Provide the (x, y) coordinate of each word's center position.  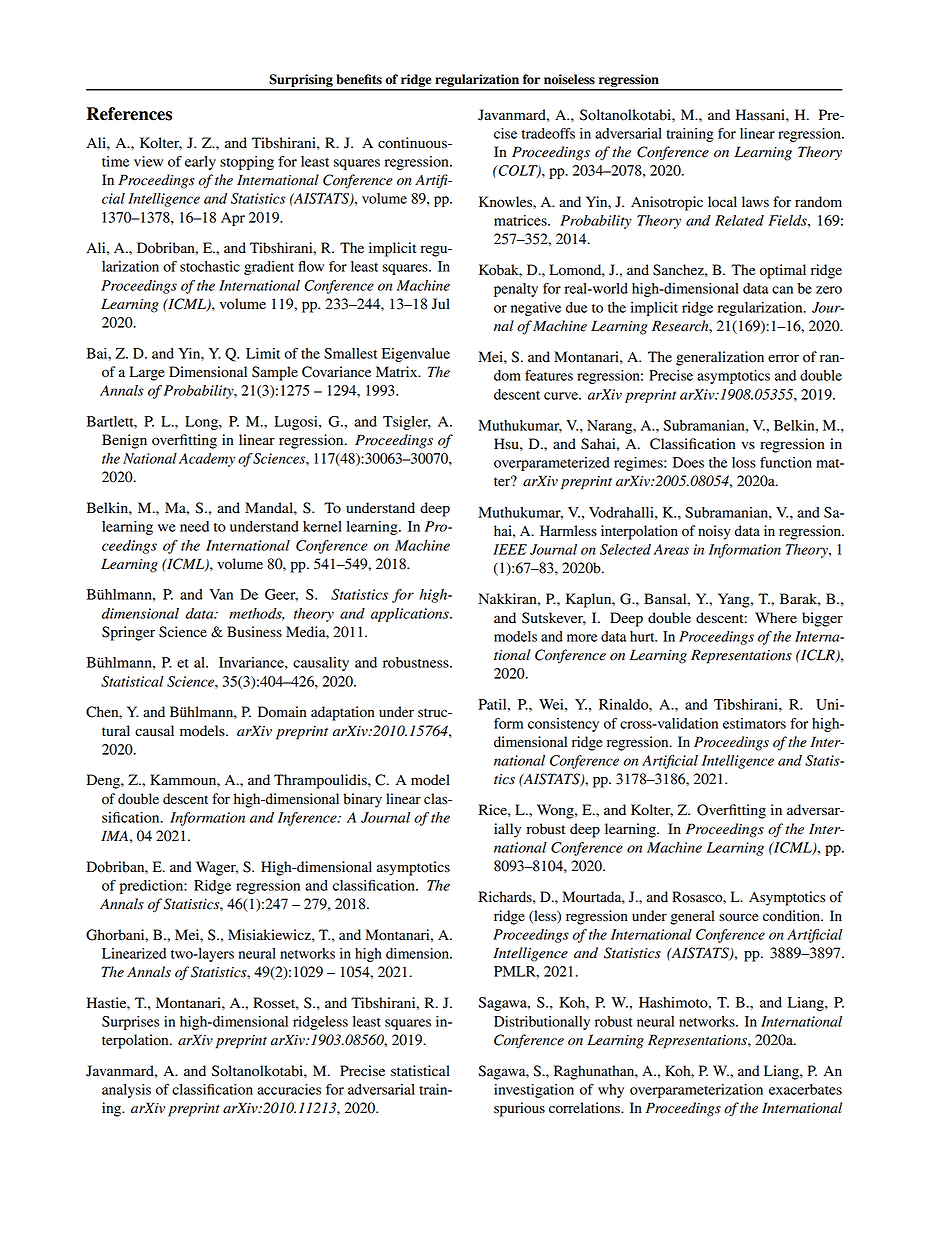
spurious (519, 1109)
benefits (359, 79)
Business (254, 631)
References (129, 114)
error (783, 358)
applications (411, 615)
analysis (126, 1091)
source (738, 917)
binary (363, 800)
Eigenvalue (416, 355)
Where (776, 618)
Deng (104, 781)
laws (755, 202)
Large (147, 373)
